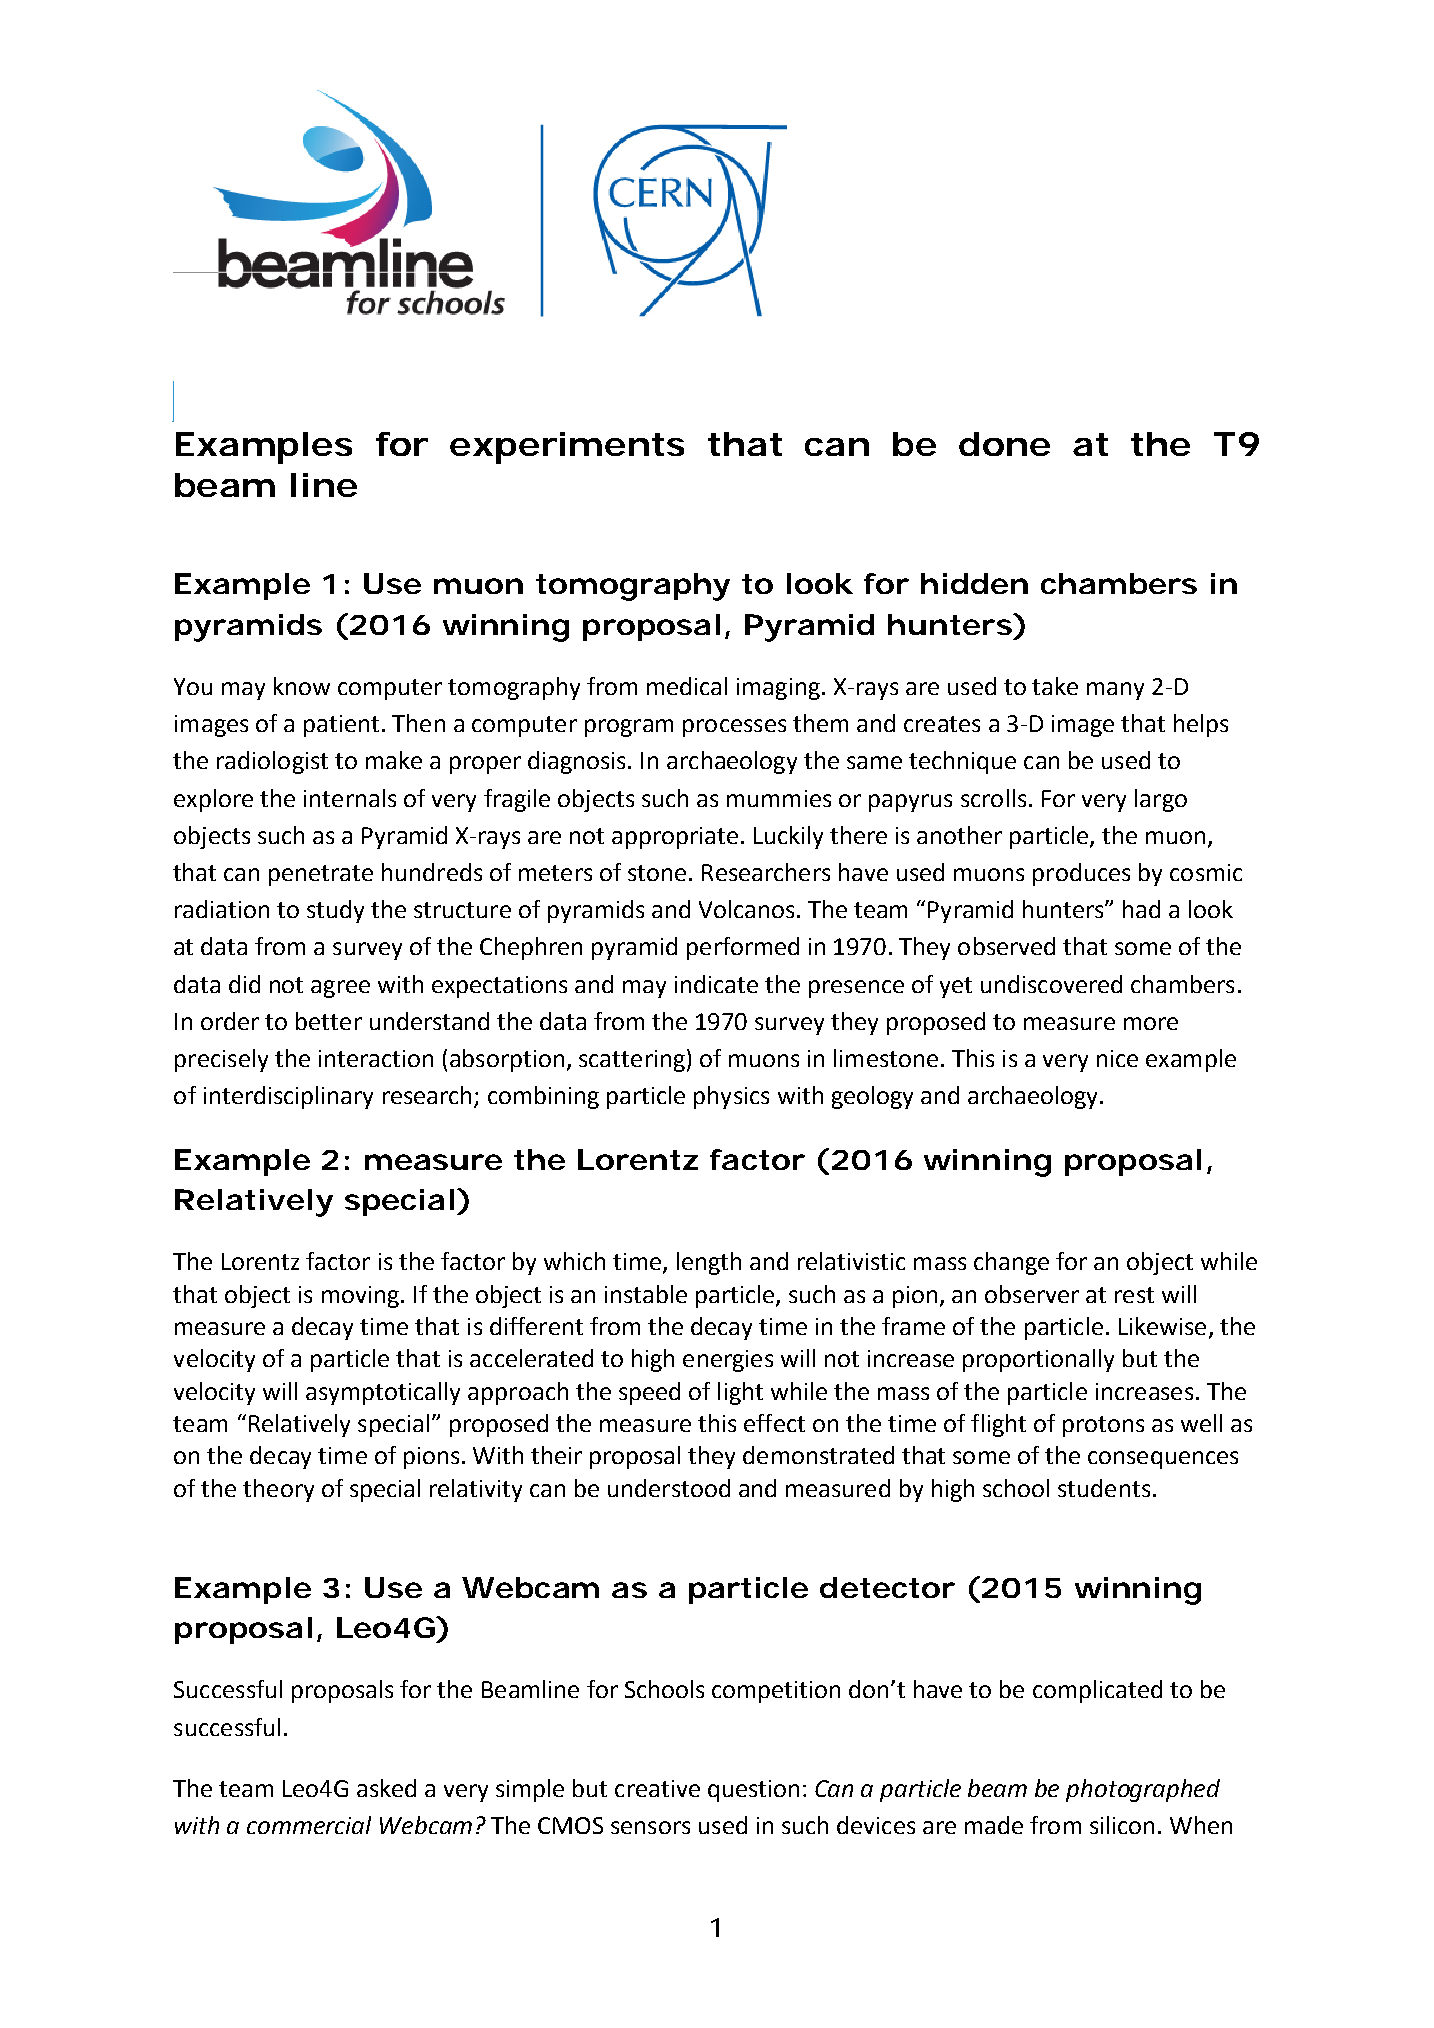 The height and width of the page is (2028, 1434). What do you see at coordinates (341, 726) in the page?
I see `patient` at bounding box center [341, 726].
